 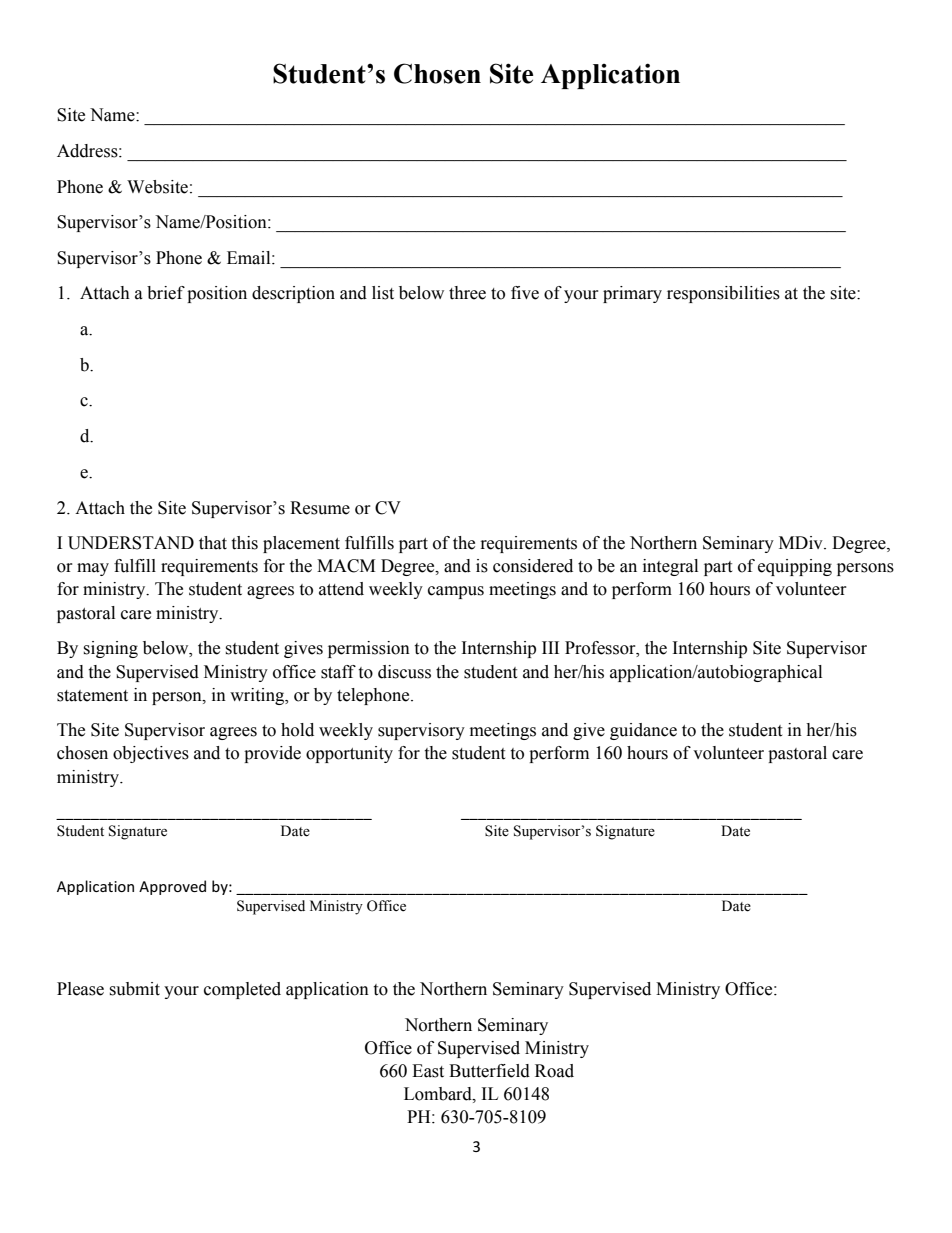 I want to click on brief, so click(x=166, y=293).
